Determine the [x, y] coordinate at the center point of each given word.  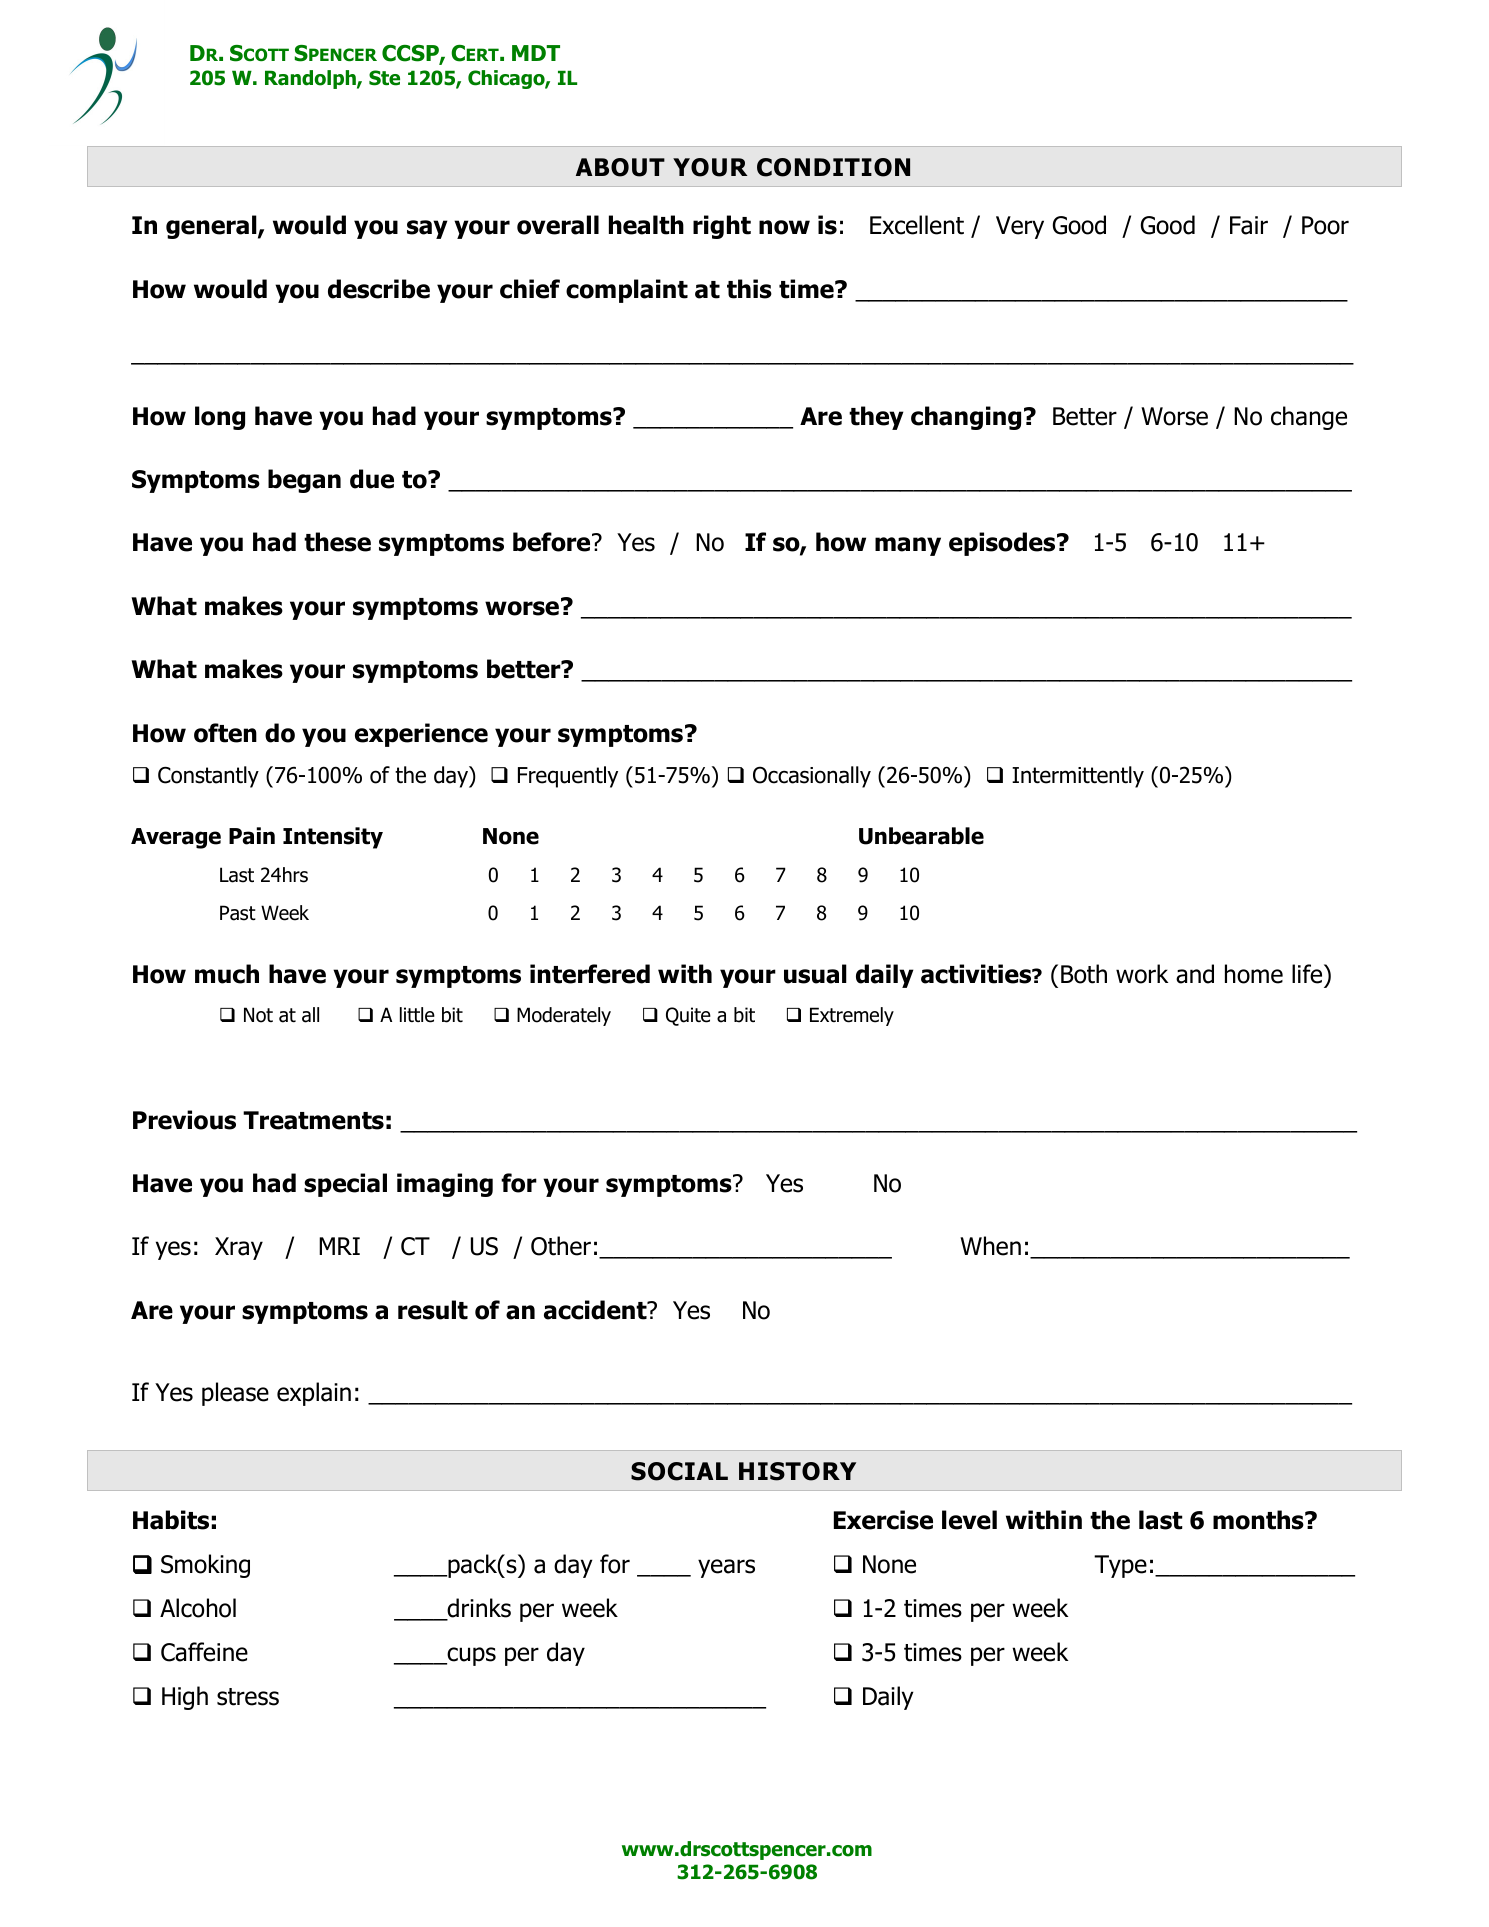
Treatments [313, 1120]
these [337, 542]
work [1142, 974]
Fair [1249, 225]
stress [248, 1697]
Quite [688, 1016]
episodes [1003, 544]
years [726, 1568]
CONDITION [833, 167]
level [969, 1520]
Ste [384, 78]
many [908, 546]
